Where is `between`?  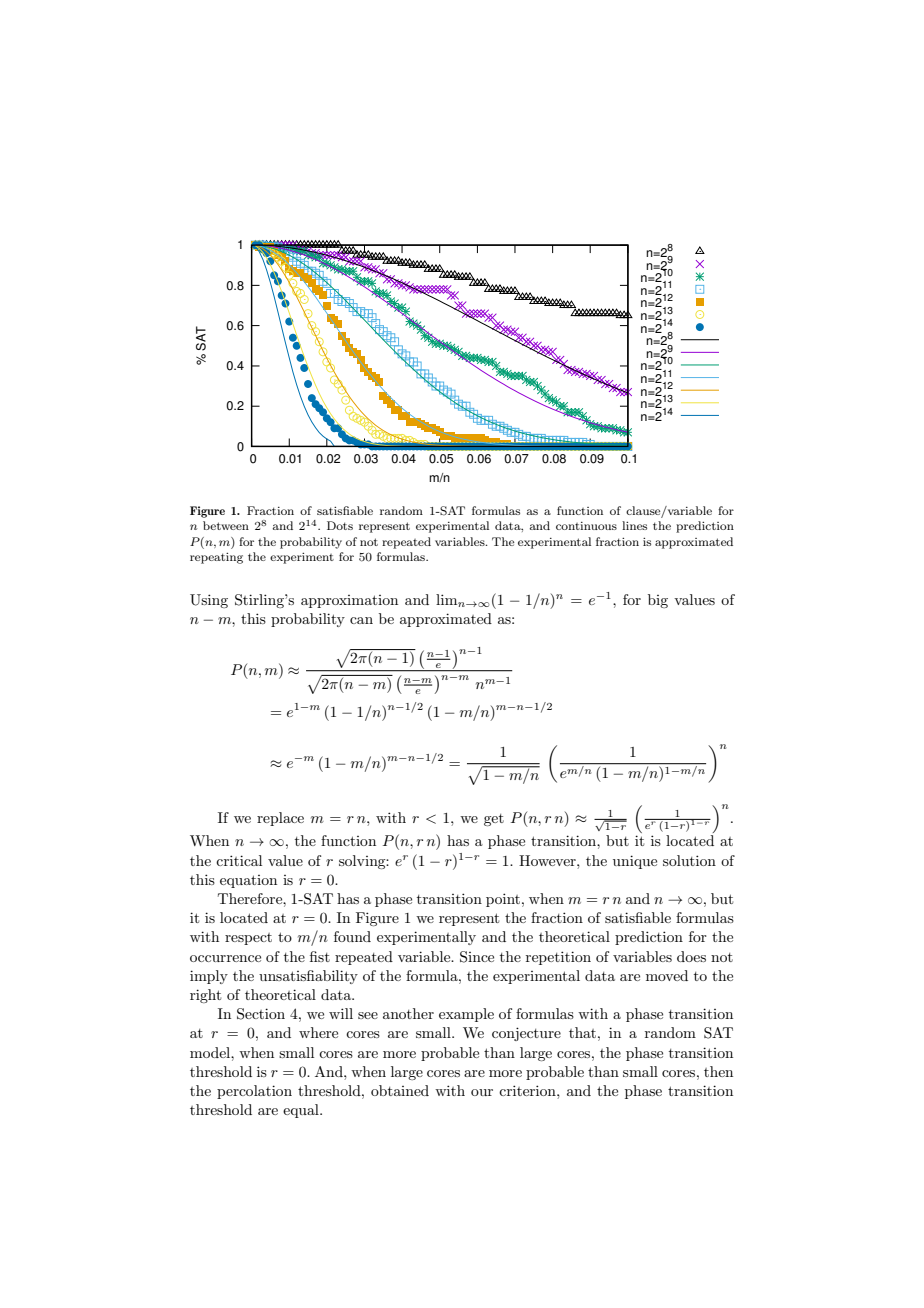
between is located at coordinates (226, 525).
